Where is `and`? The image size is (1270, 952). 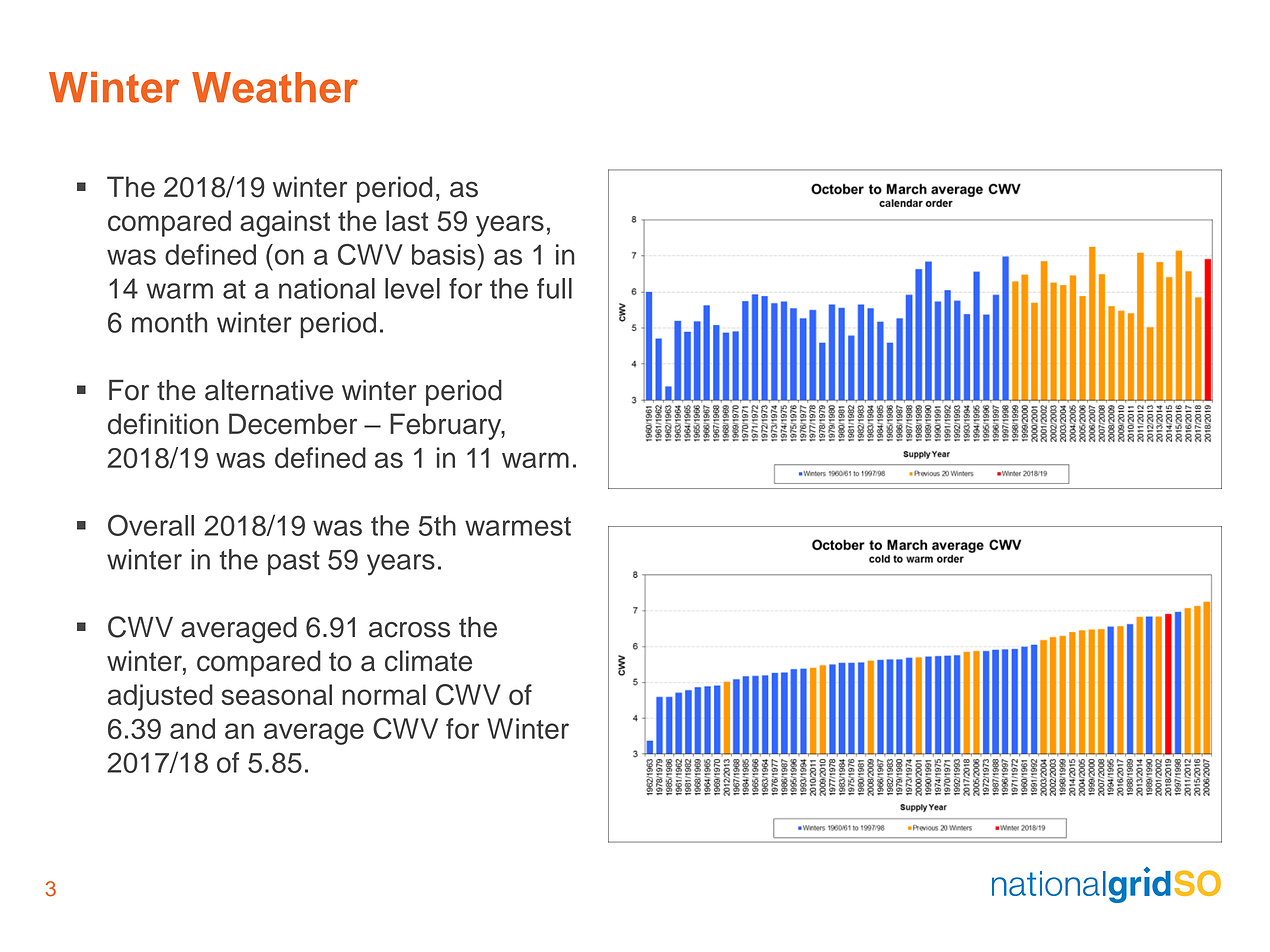
and is located at coordinates (192, 728).
